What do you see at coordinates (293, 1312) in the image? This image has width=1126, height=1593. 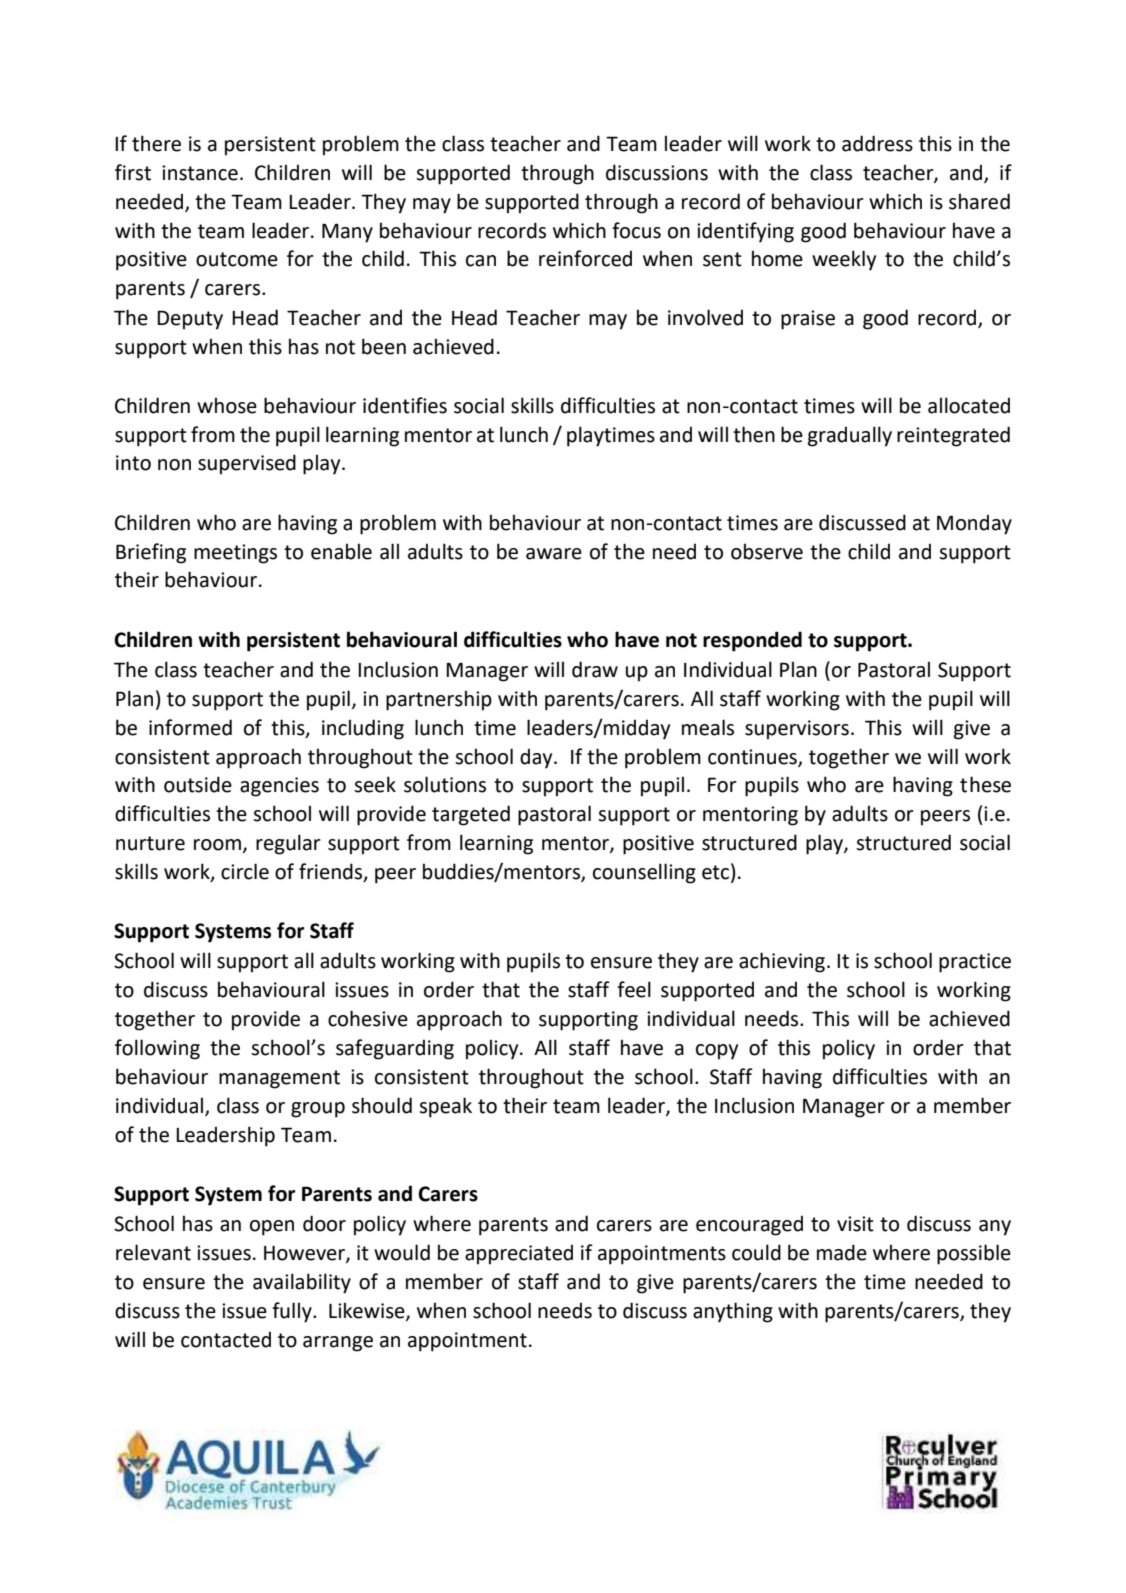 I see `fully` at bounding box center [293, 1312].
